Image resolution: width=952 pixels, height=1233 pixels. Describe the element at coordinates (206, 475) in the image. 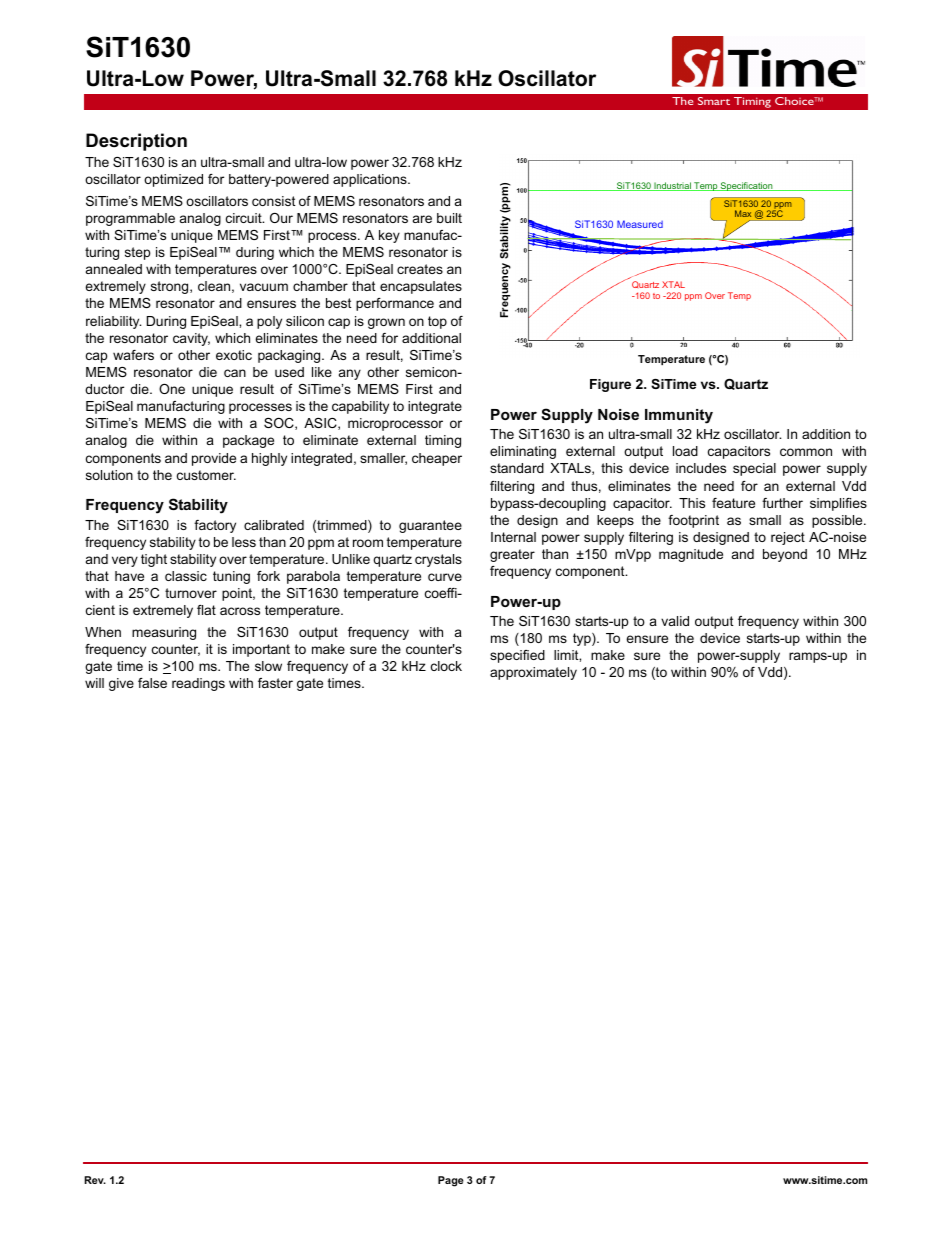

I see `customer` at that location.
